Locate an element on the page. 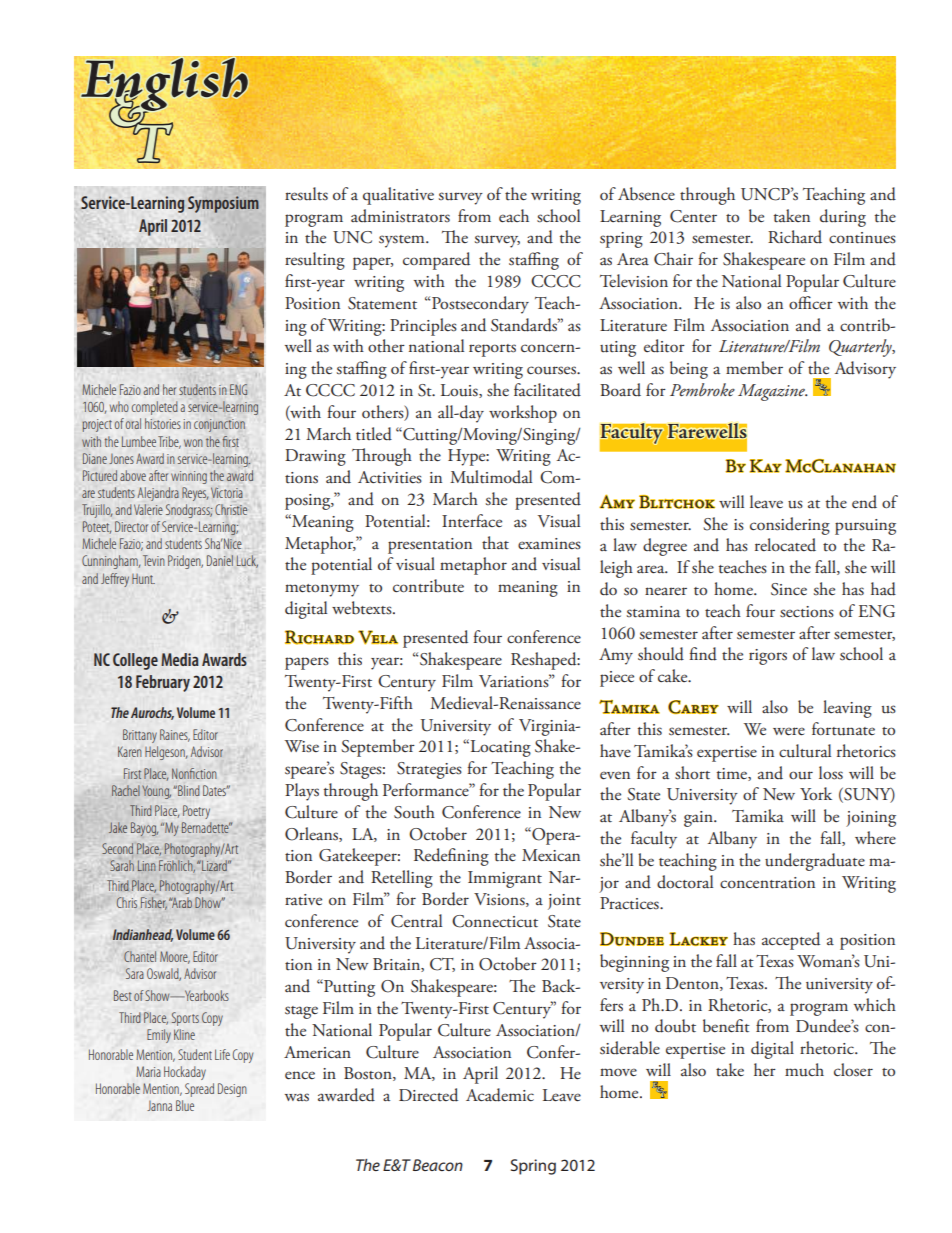 Image resolution: width=952 pixels, height=1233 pixels. Media is located at coordinates (180, 659).
